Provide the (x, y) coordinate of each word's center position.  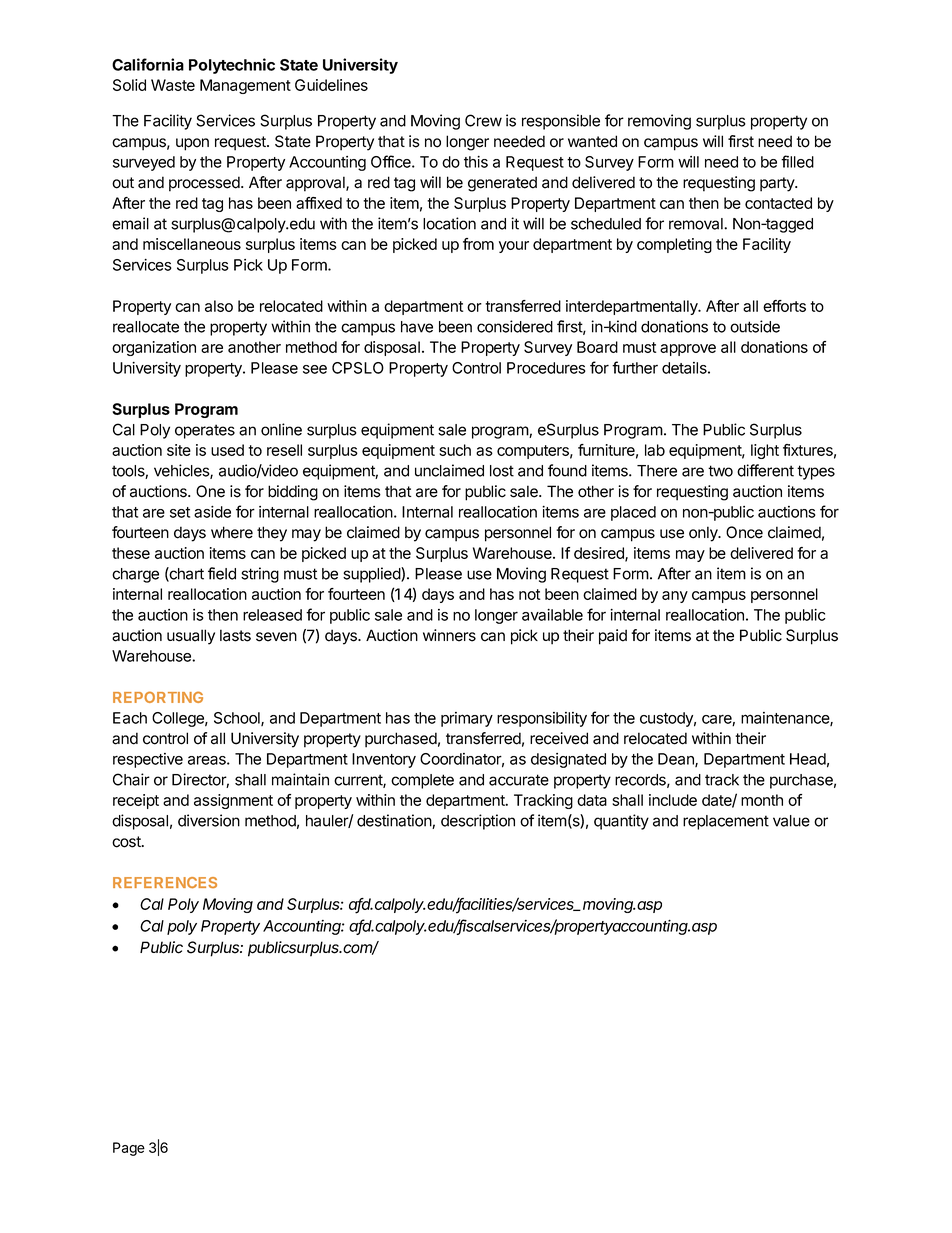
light (765, 451)
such (455, 450)
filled (797, 161)
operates (205, 431)
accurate (519, 780)
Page (129, 1149)
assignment (233, 801)
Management (245, 86)
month (762, 800)
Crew (483, 120)
